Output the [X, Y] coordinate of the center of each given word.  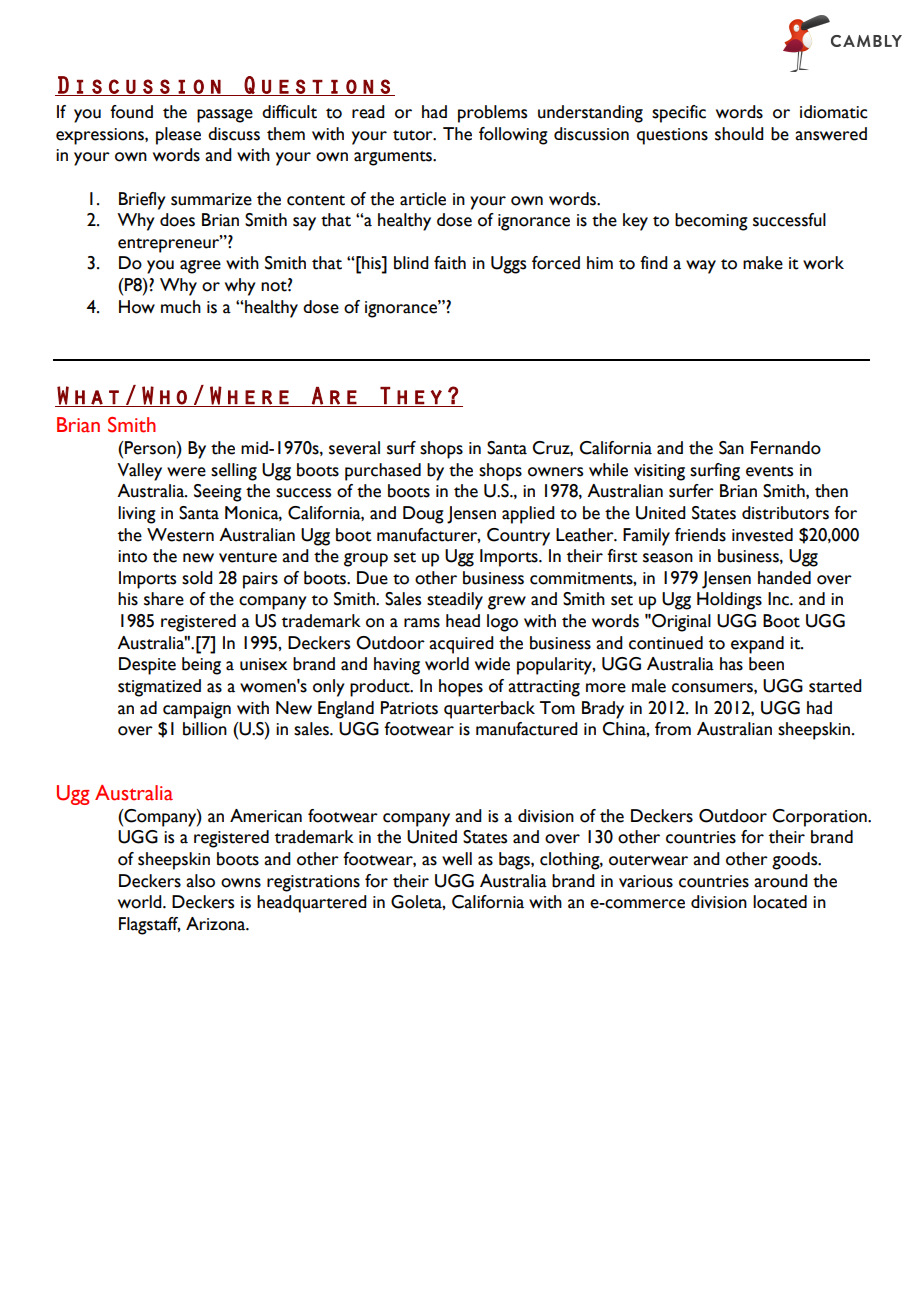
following [513, 136]
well [457, 859]
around [781, 881]
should [739, 134]
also [200, 881]
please [178, 136]
